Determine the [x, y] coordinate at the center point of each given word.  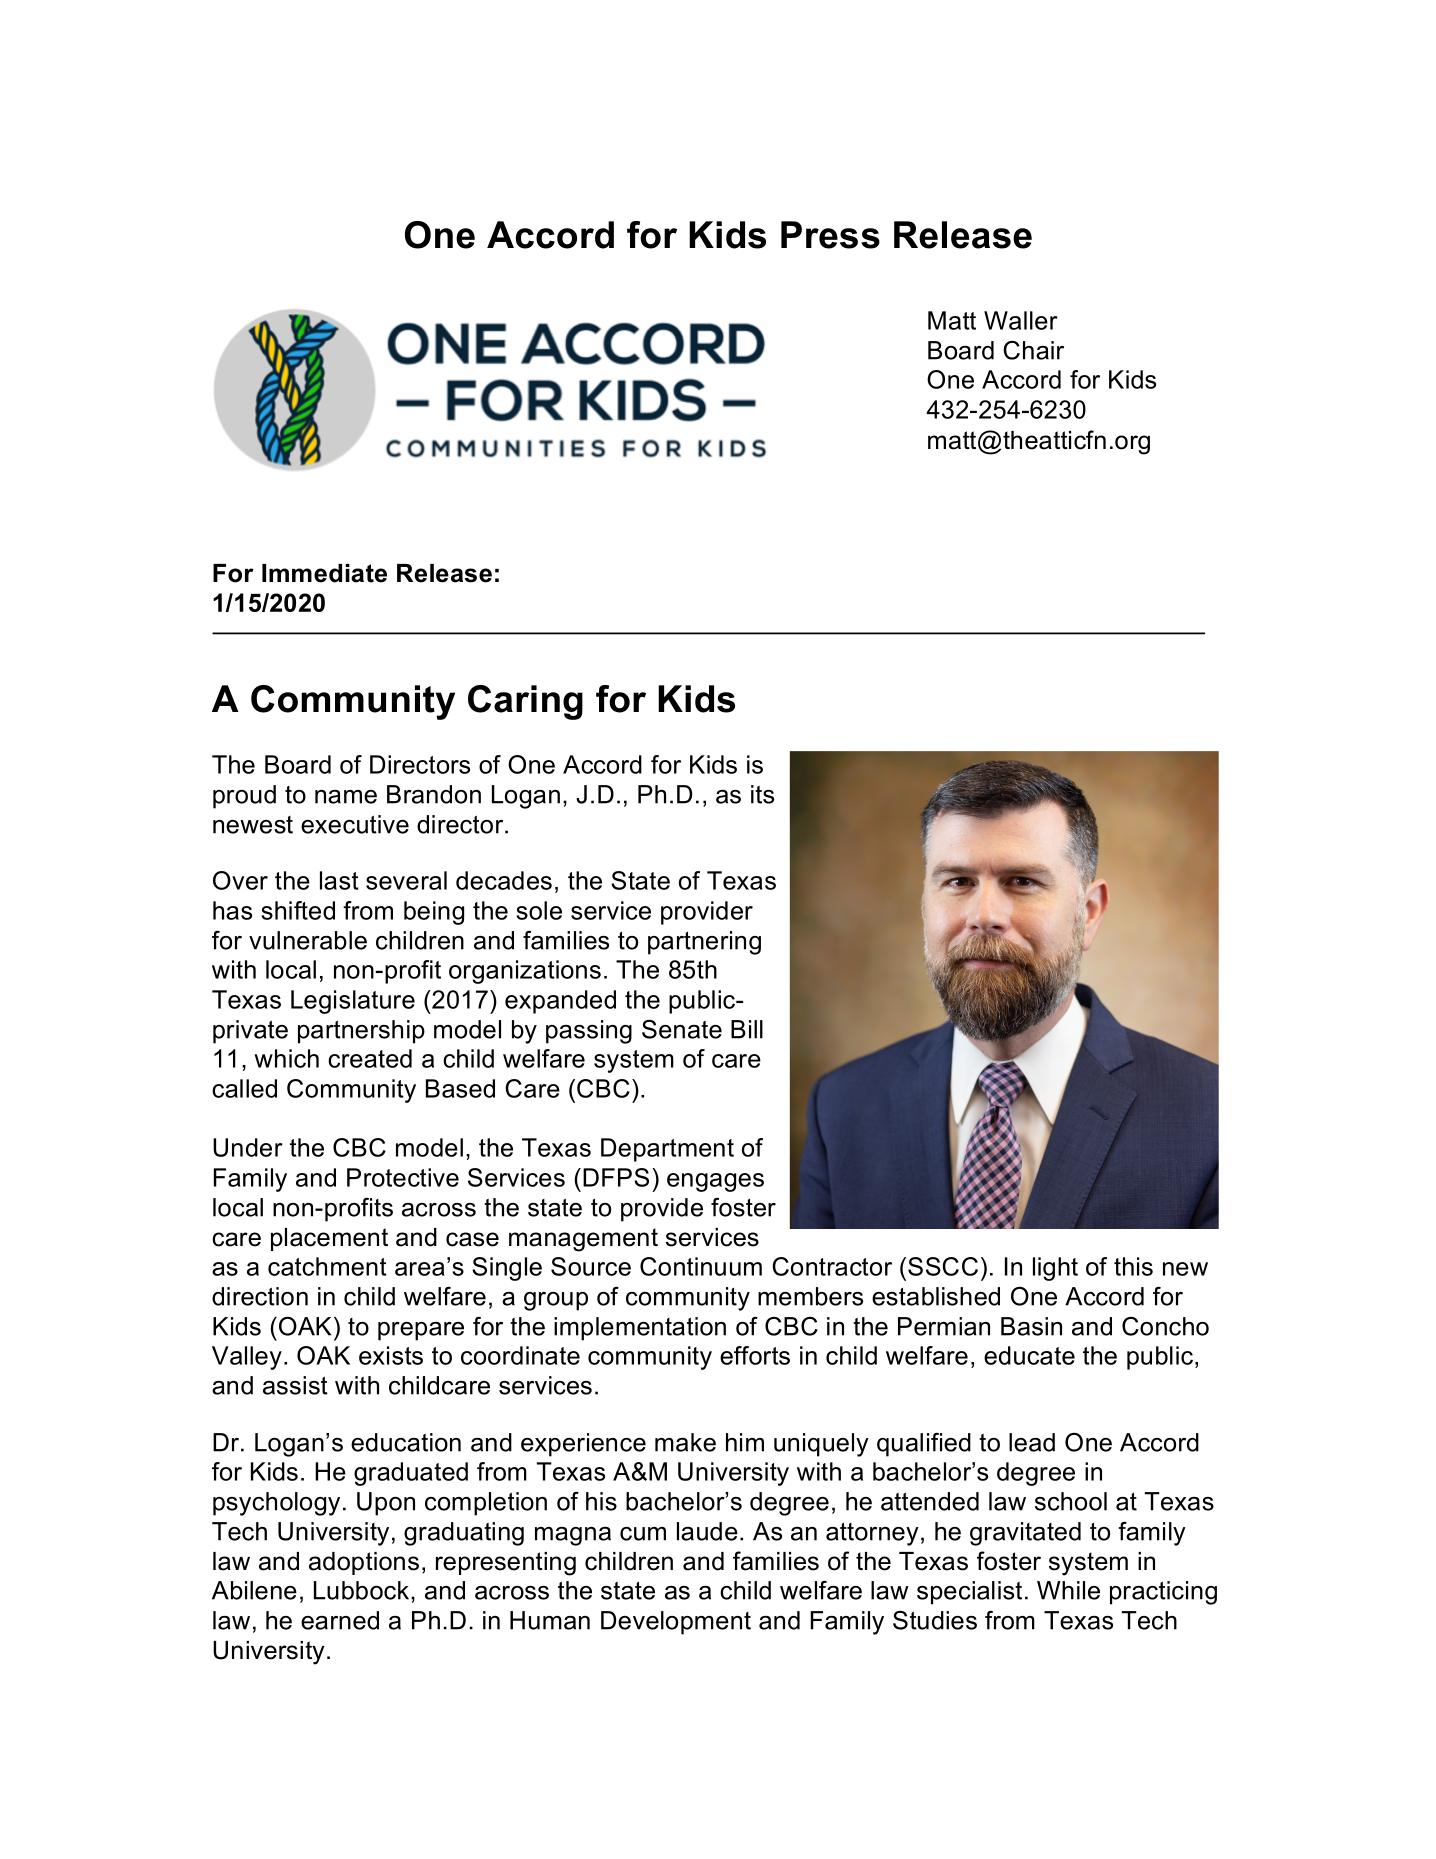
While [1068, 1590]
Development [676, 1623]
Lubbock [363, 1590]
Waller [1021, 320]
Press [830, 235]
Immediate [324, 573]
